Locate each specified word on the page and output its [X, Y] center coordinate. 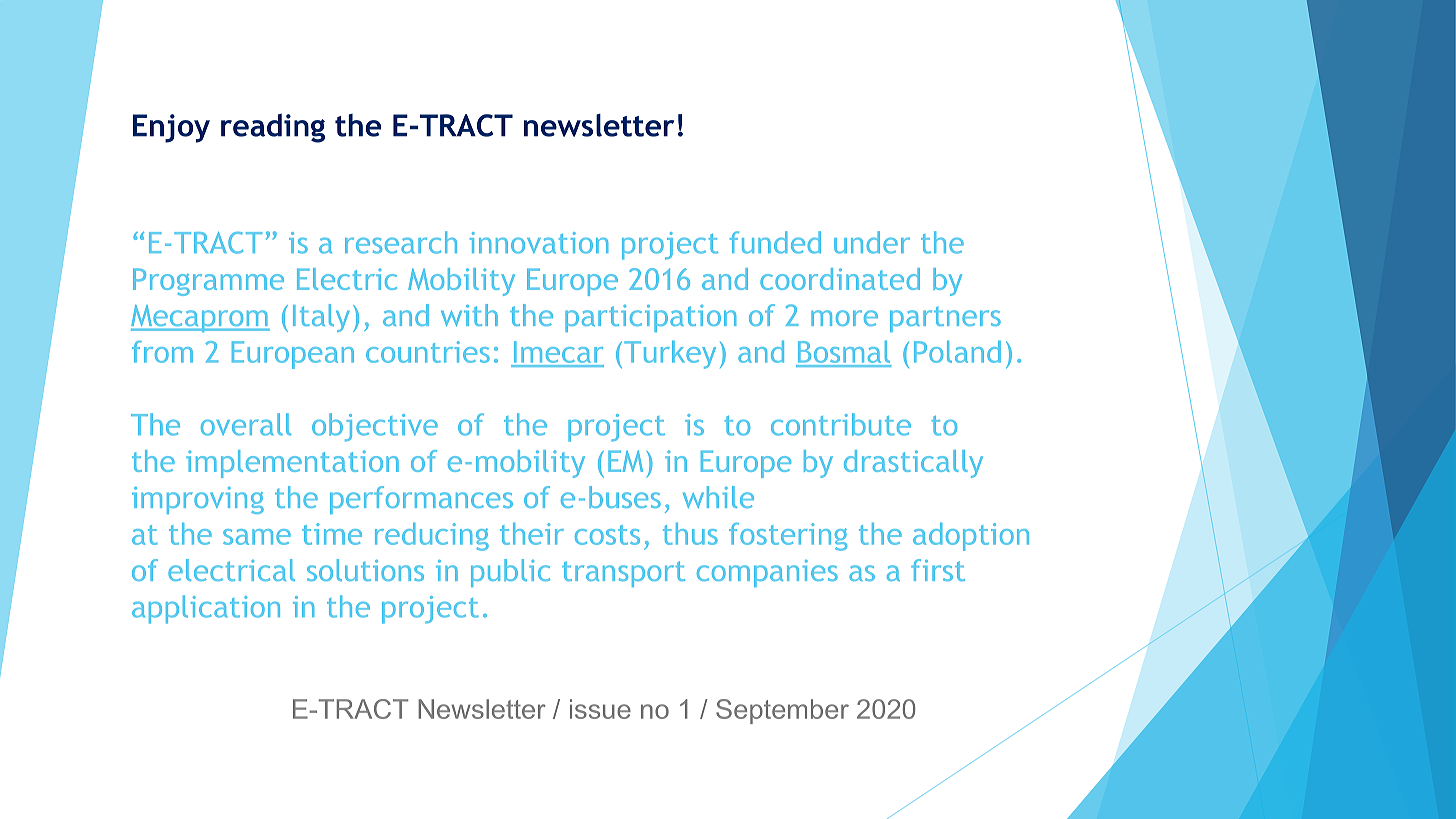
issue [600, 709]
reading [273, 128]
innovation [539, 243]
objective [375, 427]
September [782, 711]
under [872, 242]
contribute [841, 424]
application [206, 609]
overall [246, 424]
